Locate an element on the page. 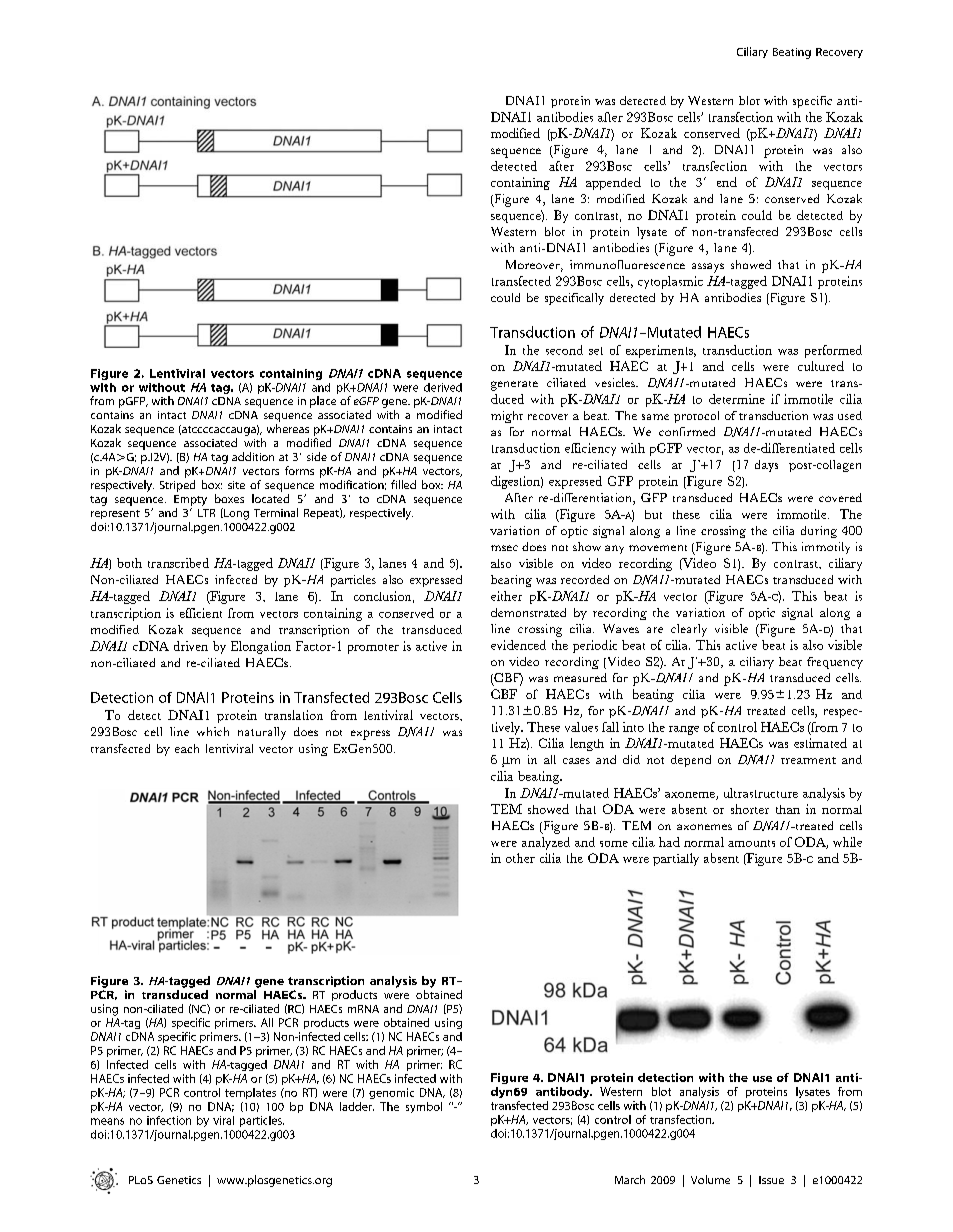  assays is located at coordinates (708, 268).
